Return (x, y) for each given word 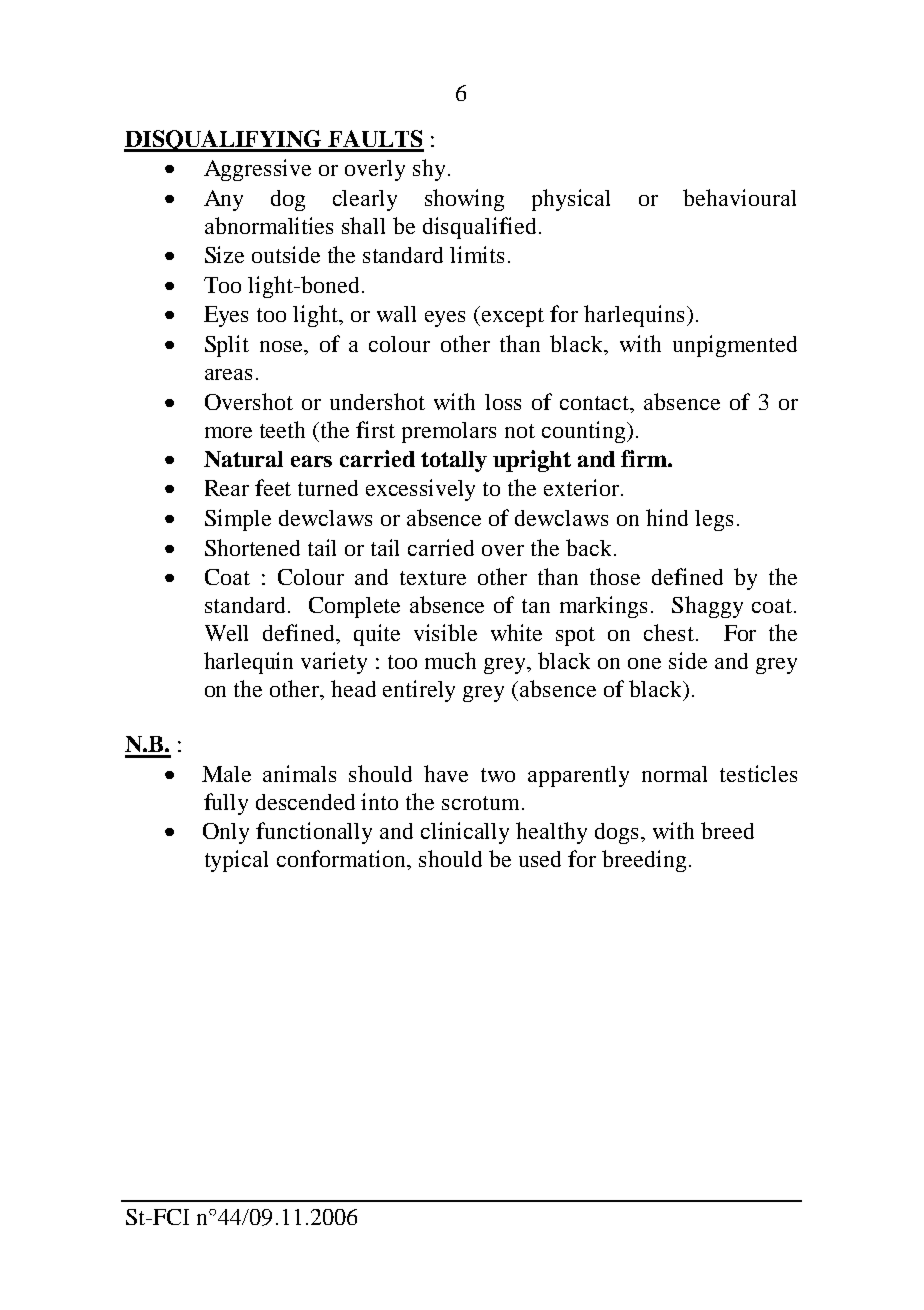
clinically (465, 833)
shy (431, 170)
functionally (314, 833)
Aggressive (257, 170)
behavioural (739, 197)
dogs (616, 833)
